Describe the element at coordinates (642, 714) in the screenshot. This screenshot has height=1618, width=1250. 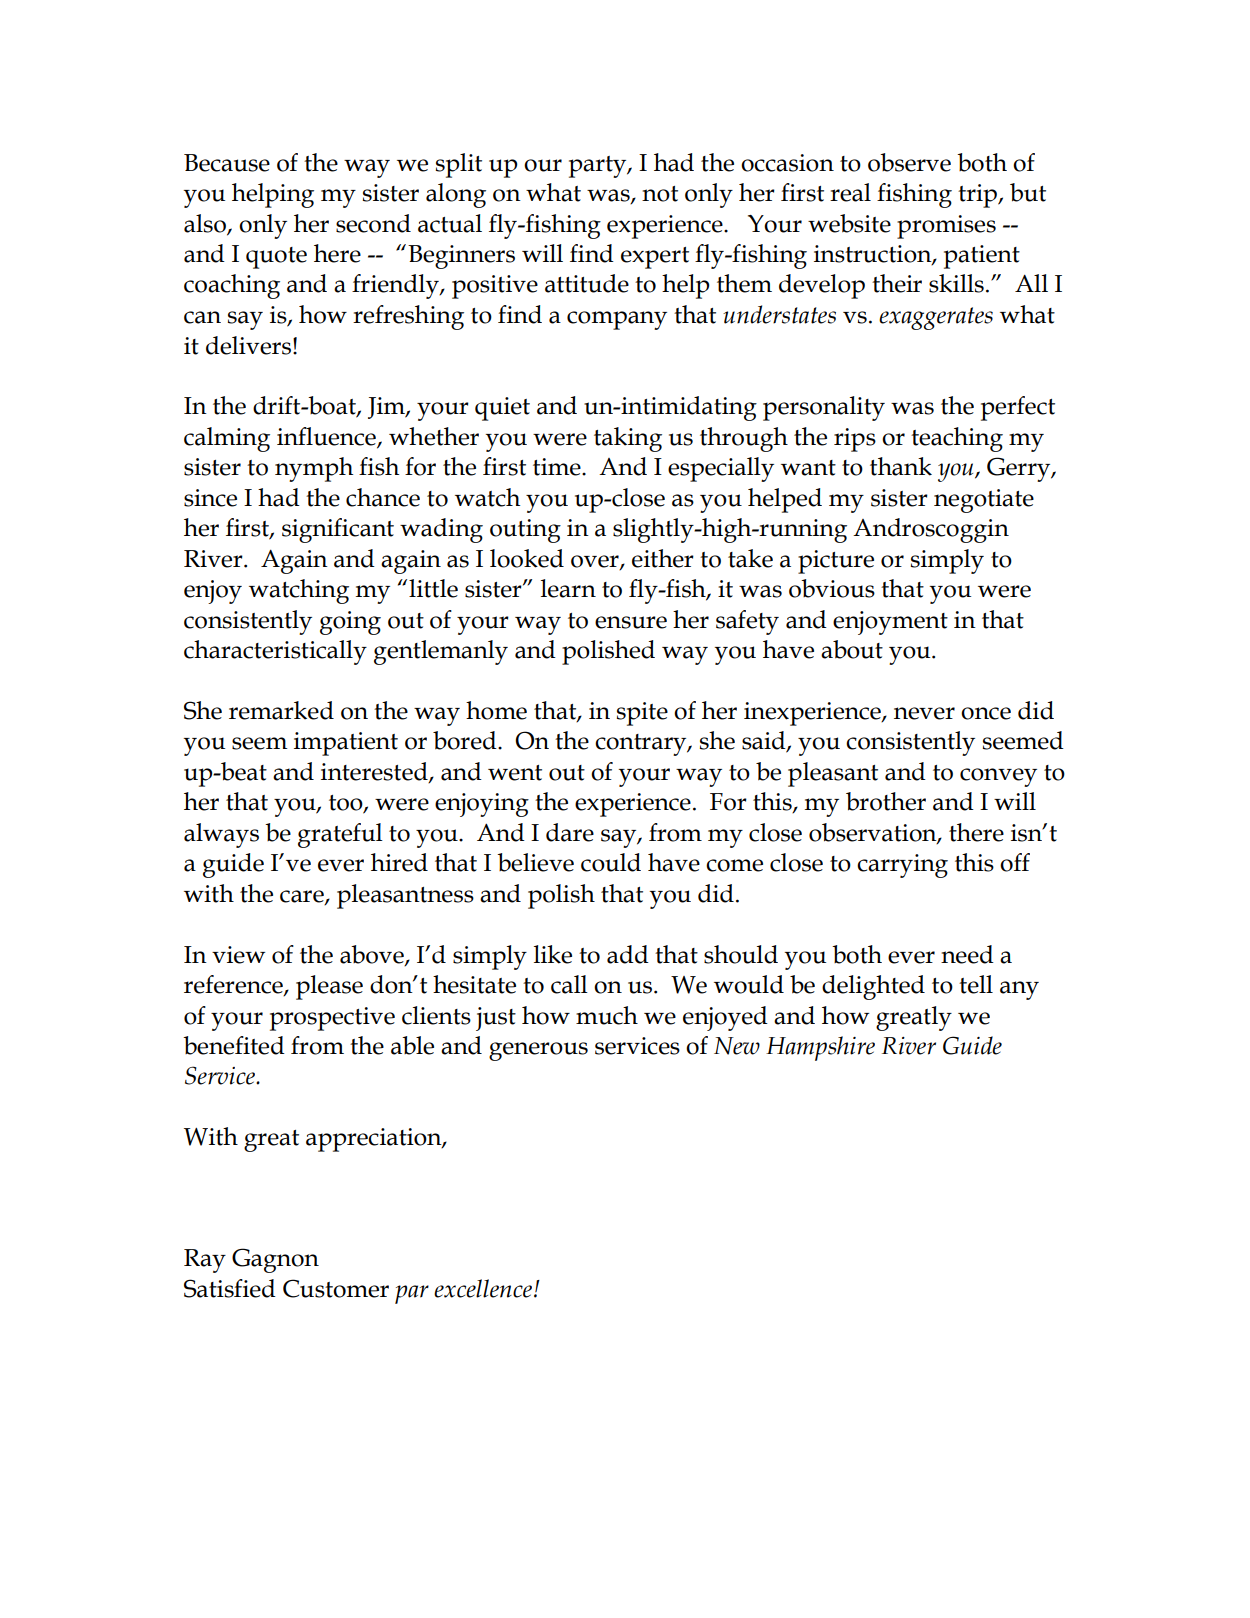
I see `spite` at that location.
